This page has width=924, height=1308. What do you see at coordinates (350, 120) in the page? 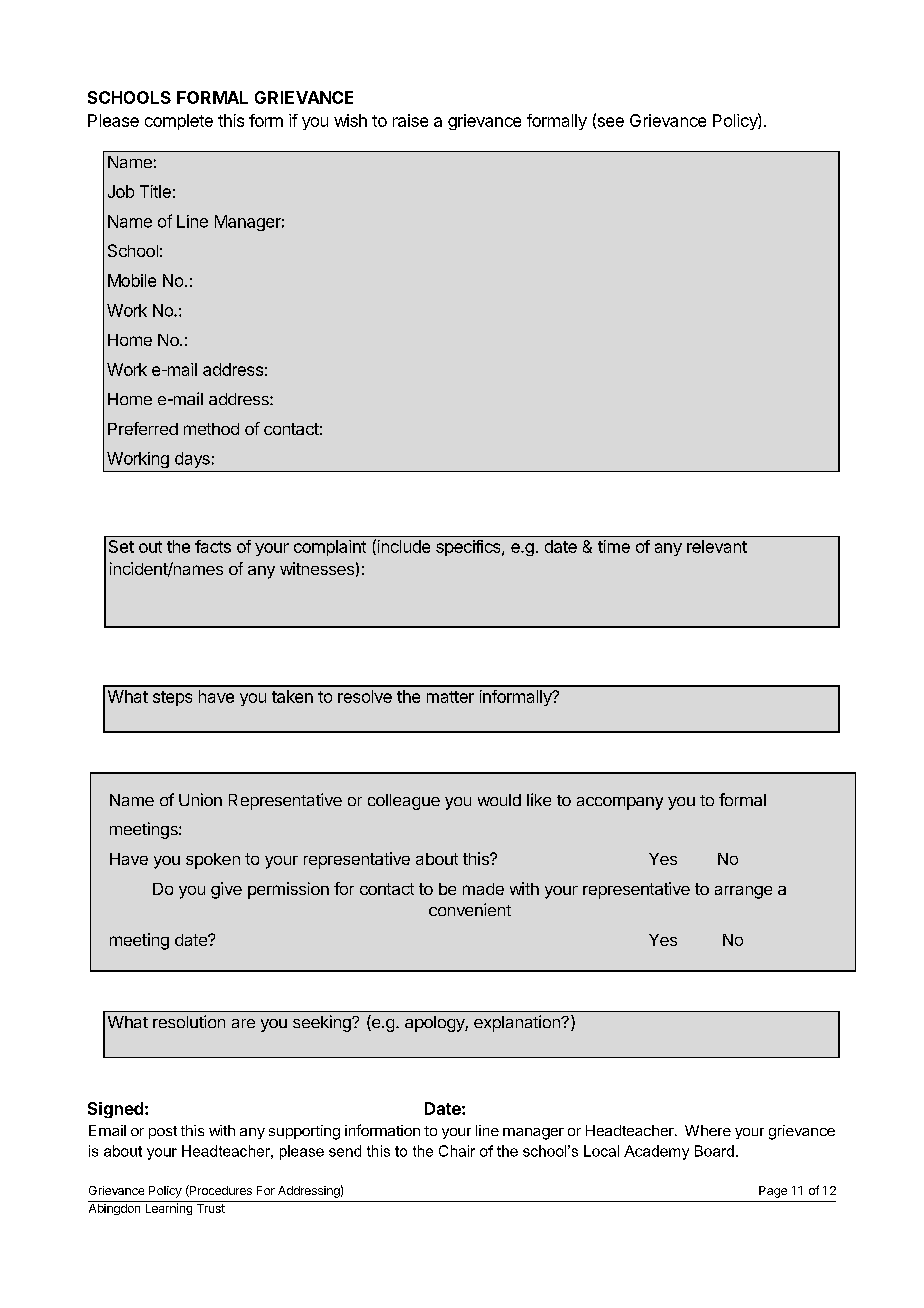
I see `wish` at bounding box center [350, 120].
